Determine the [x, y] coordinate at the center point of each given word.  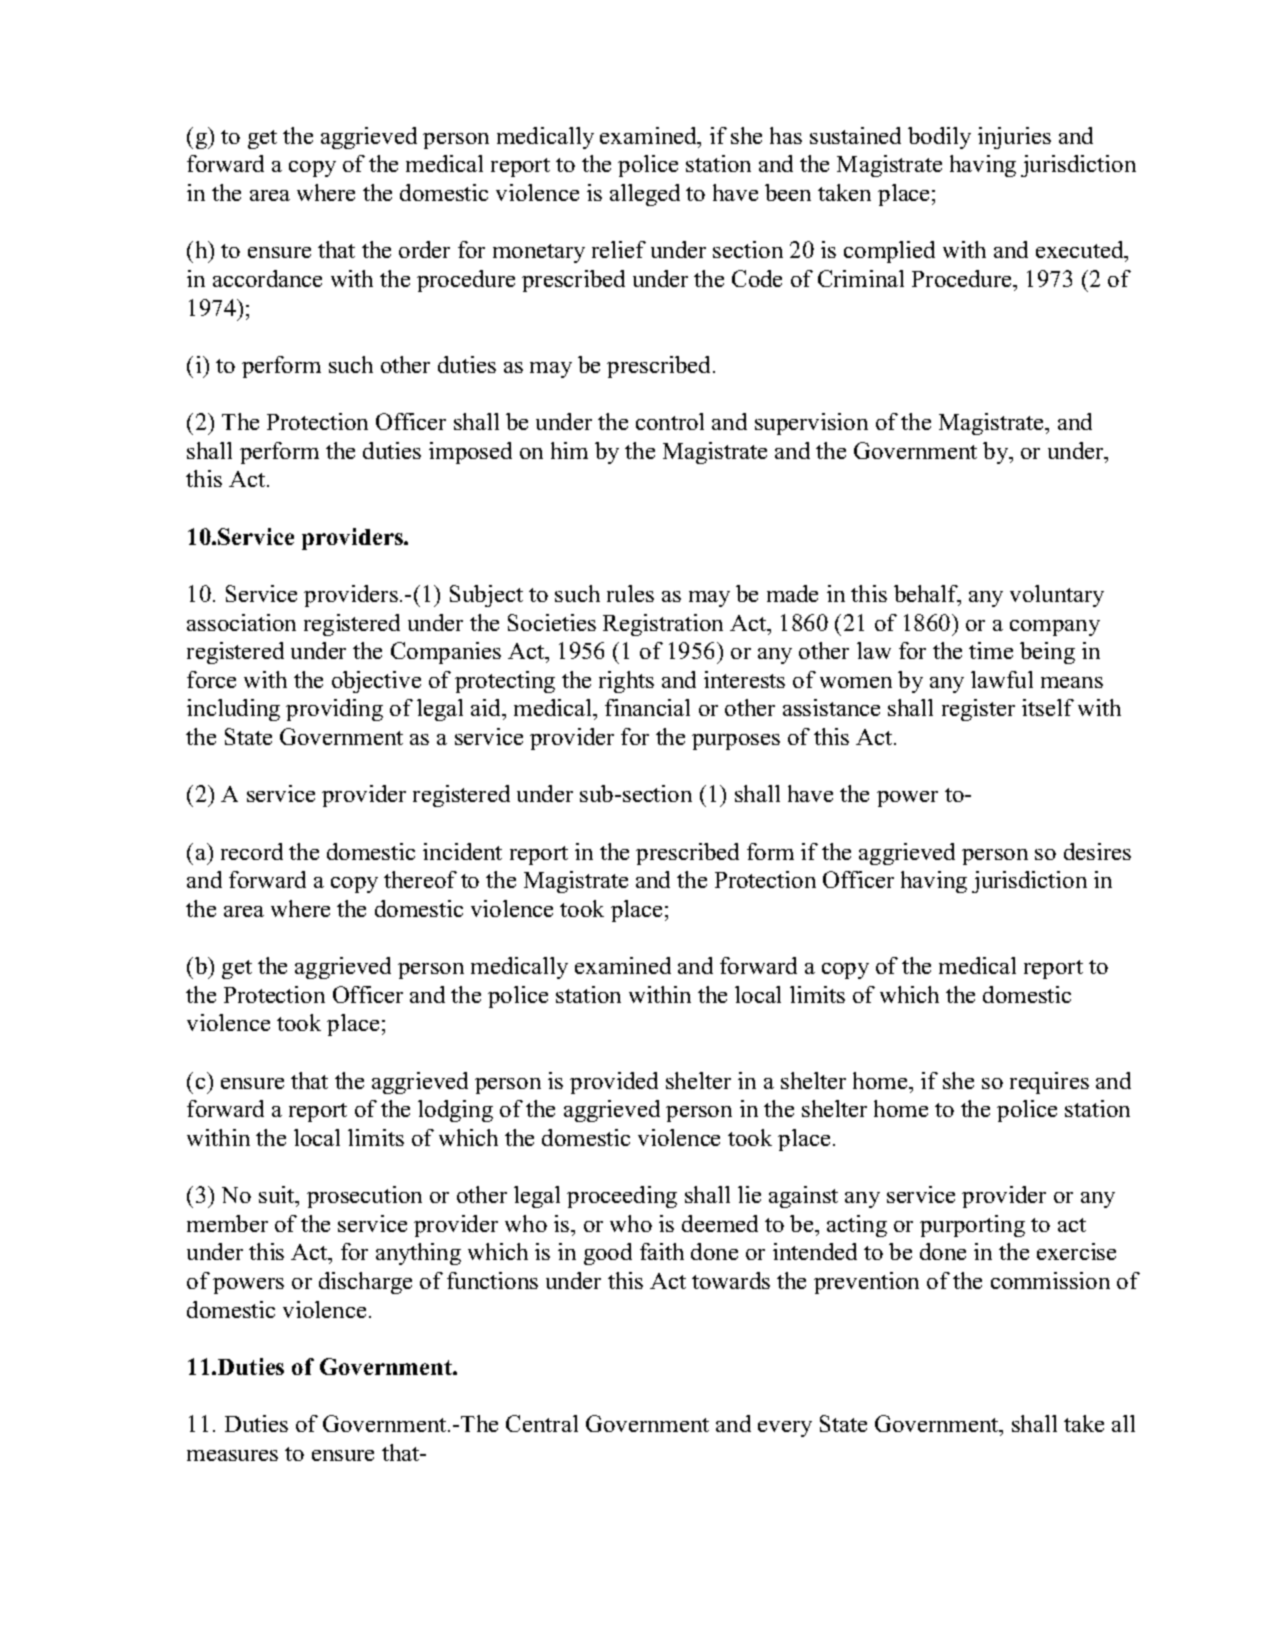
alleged [645, 195]
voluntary [1057, 596]
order [424, 249]
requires [1049, 1083]
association [241, 622]
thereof [420, 879]
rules [630, 593]
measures [232, 1455]
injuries [1014, 138]
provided [614, 1083]
